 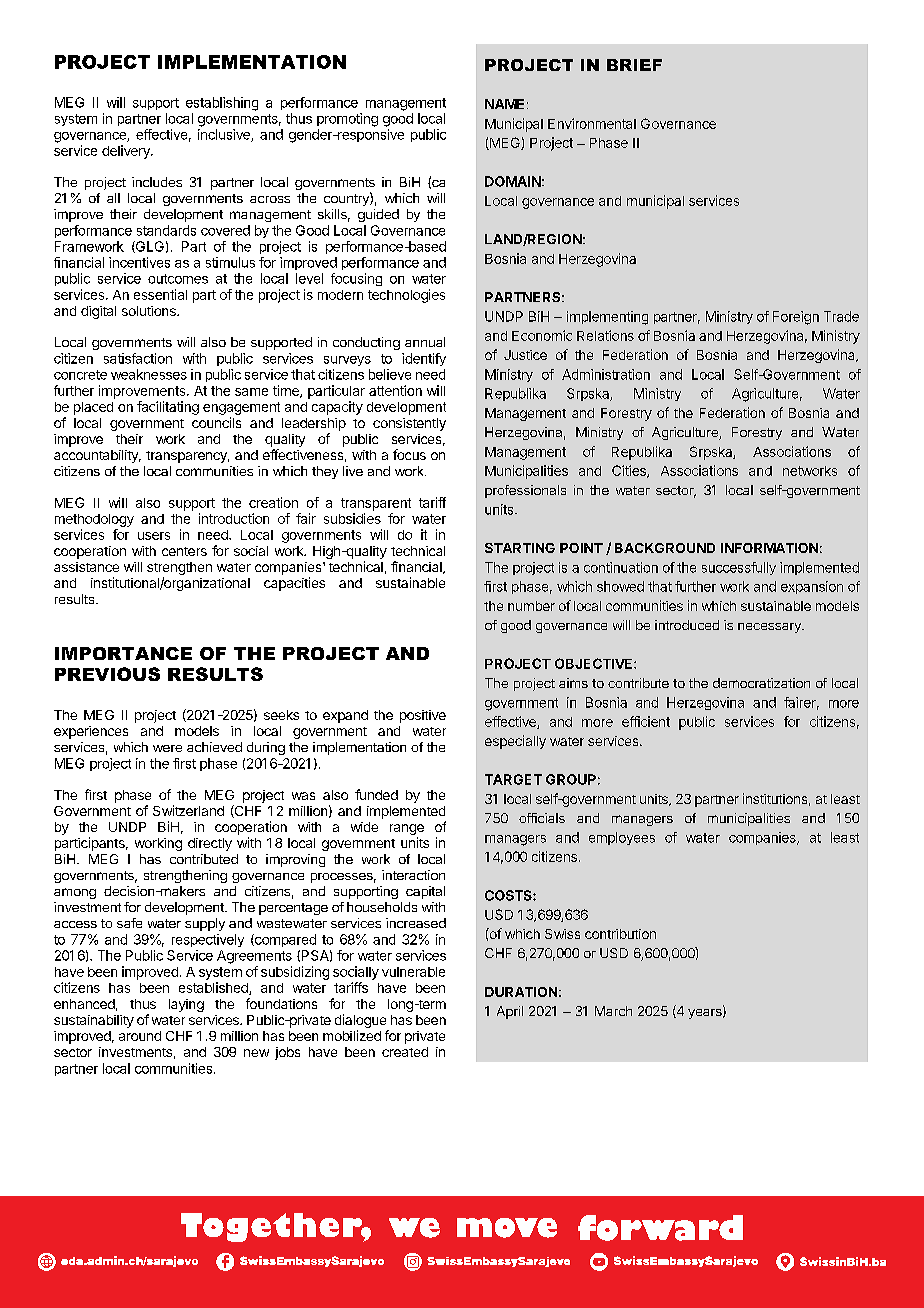 What do you see at coordinates (409, 424) in the page?
I see `consistently` at bounding box center [409, 424].
